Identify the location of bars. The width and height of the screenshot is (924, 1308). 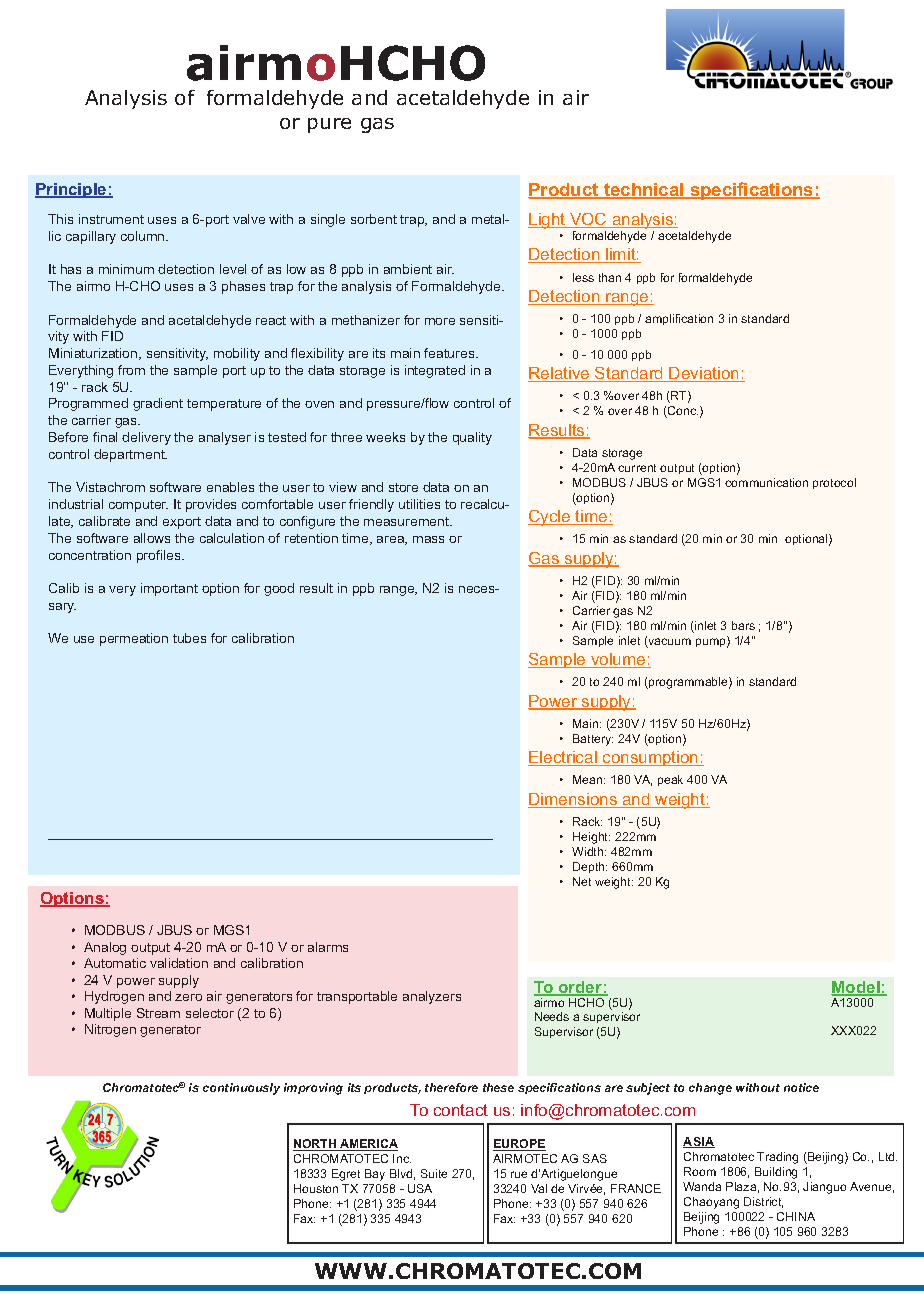
(743, 625).
